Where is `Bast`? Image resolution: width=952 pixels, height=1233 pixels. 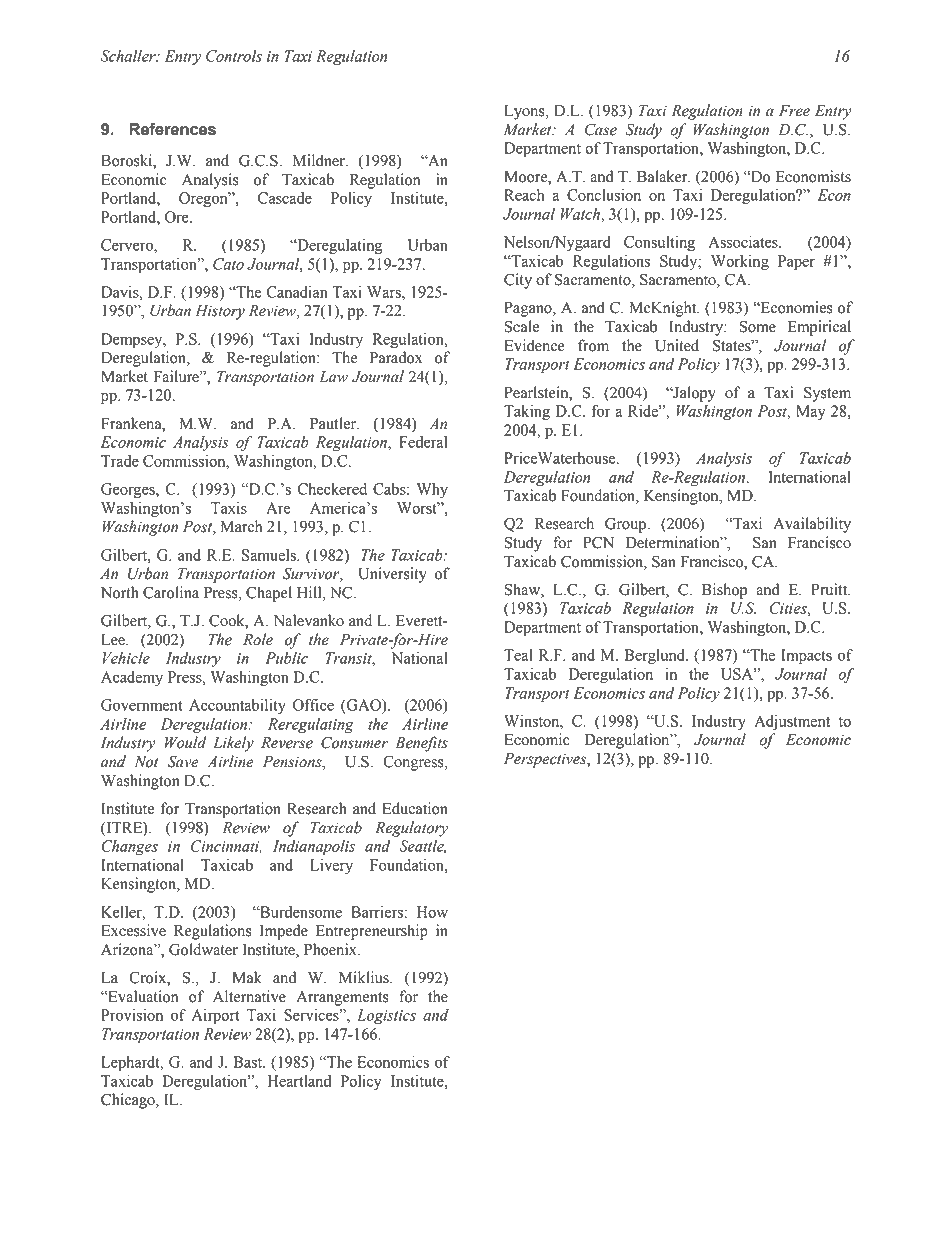 Bast is located at coordinates (249, 1062).
